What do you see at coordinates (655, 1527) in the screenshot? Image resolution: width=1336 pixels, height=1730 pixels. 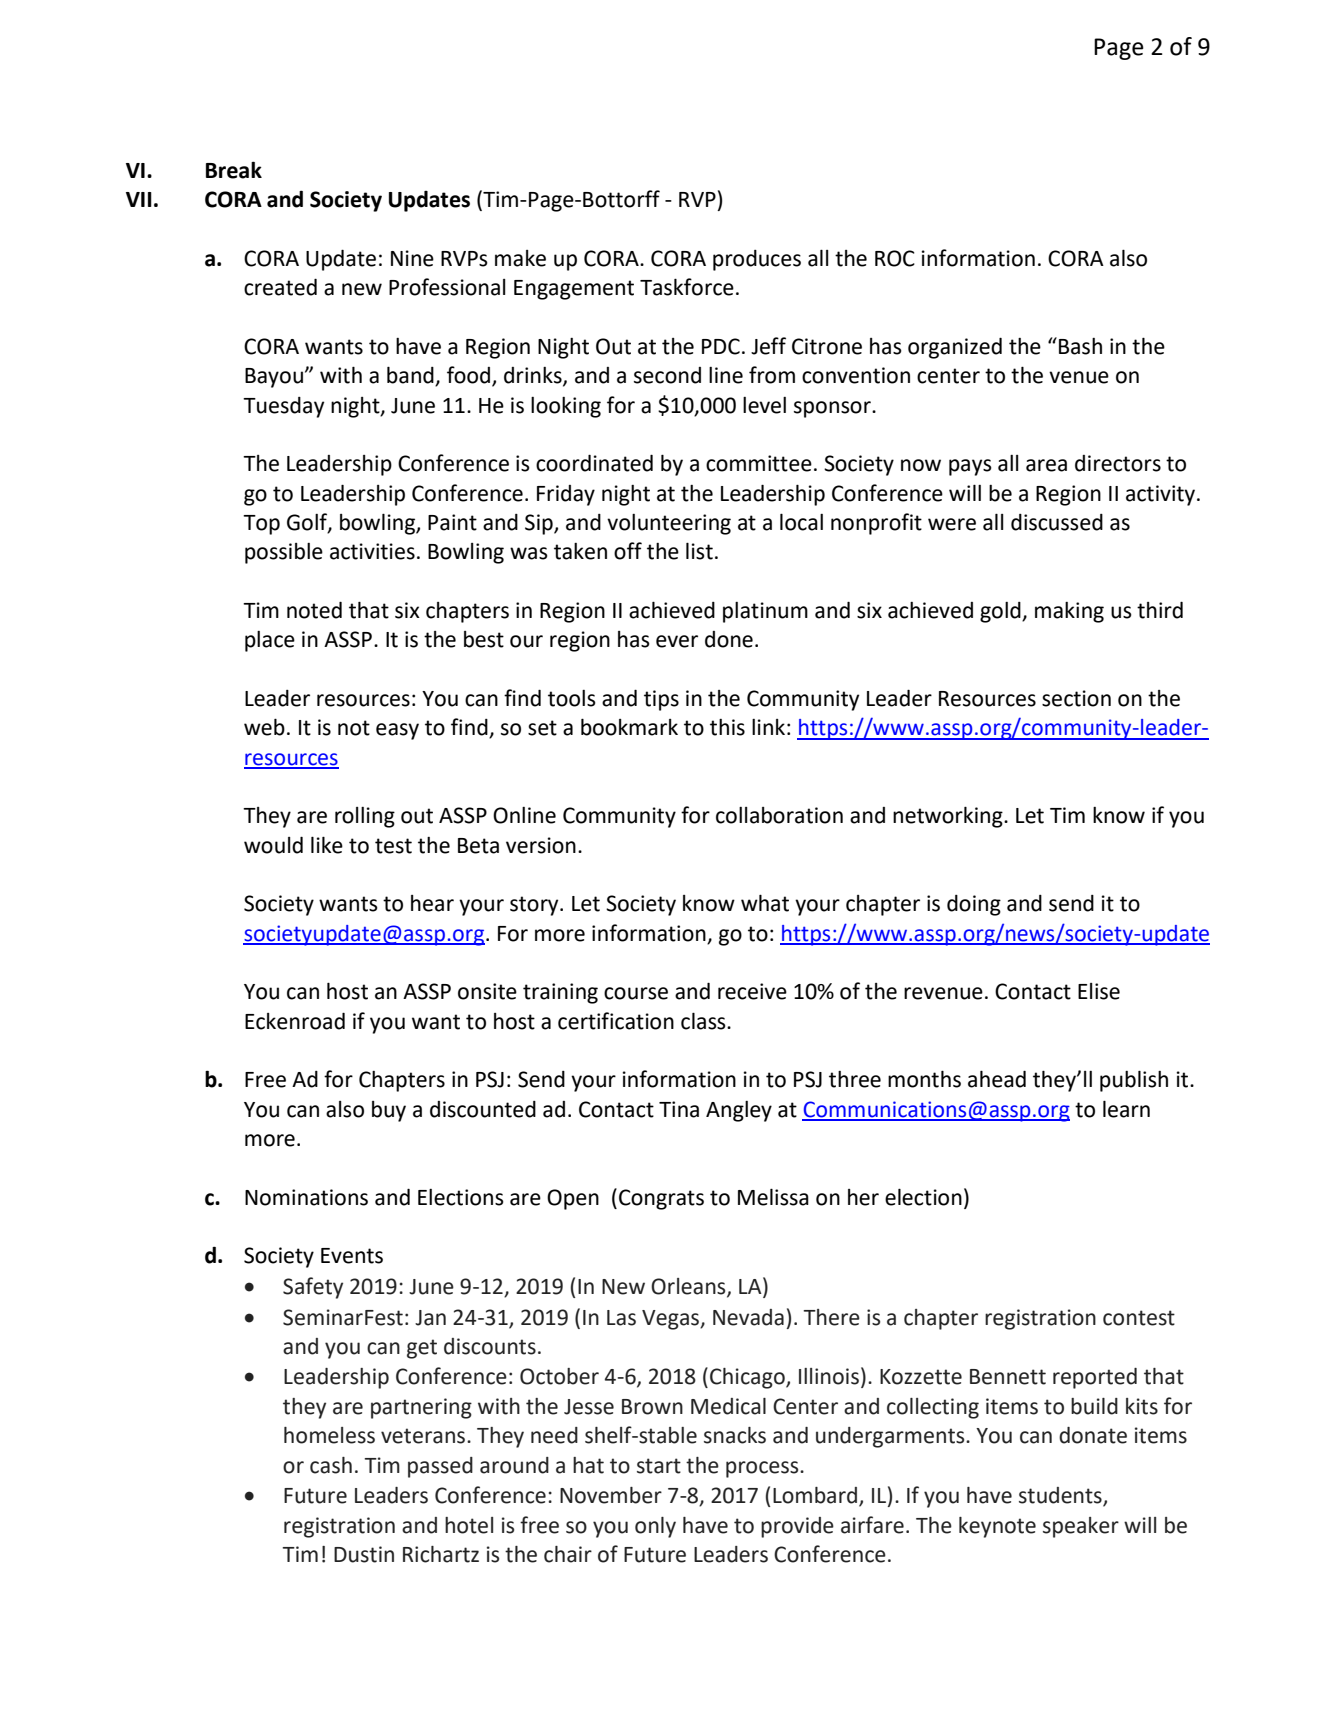 I see `only` at bounding box center [655, 1527].
